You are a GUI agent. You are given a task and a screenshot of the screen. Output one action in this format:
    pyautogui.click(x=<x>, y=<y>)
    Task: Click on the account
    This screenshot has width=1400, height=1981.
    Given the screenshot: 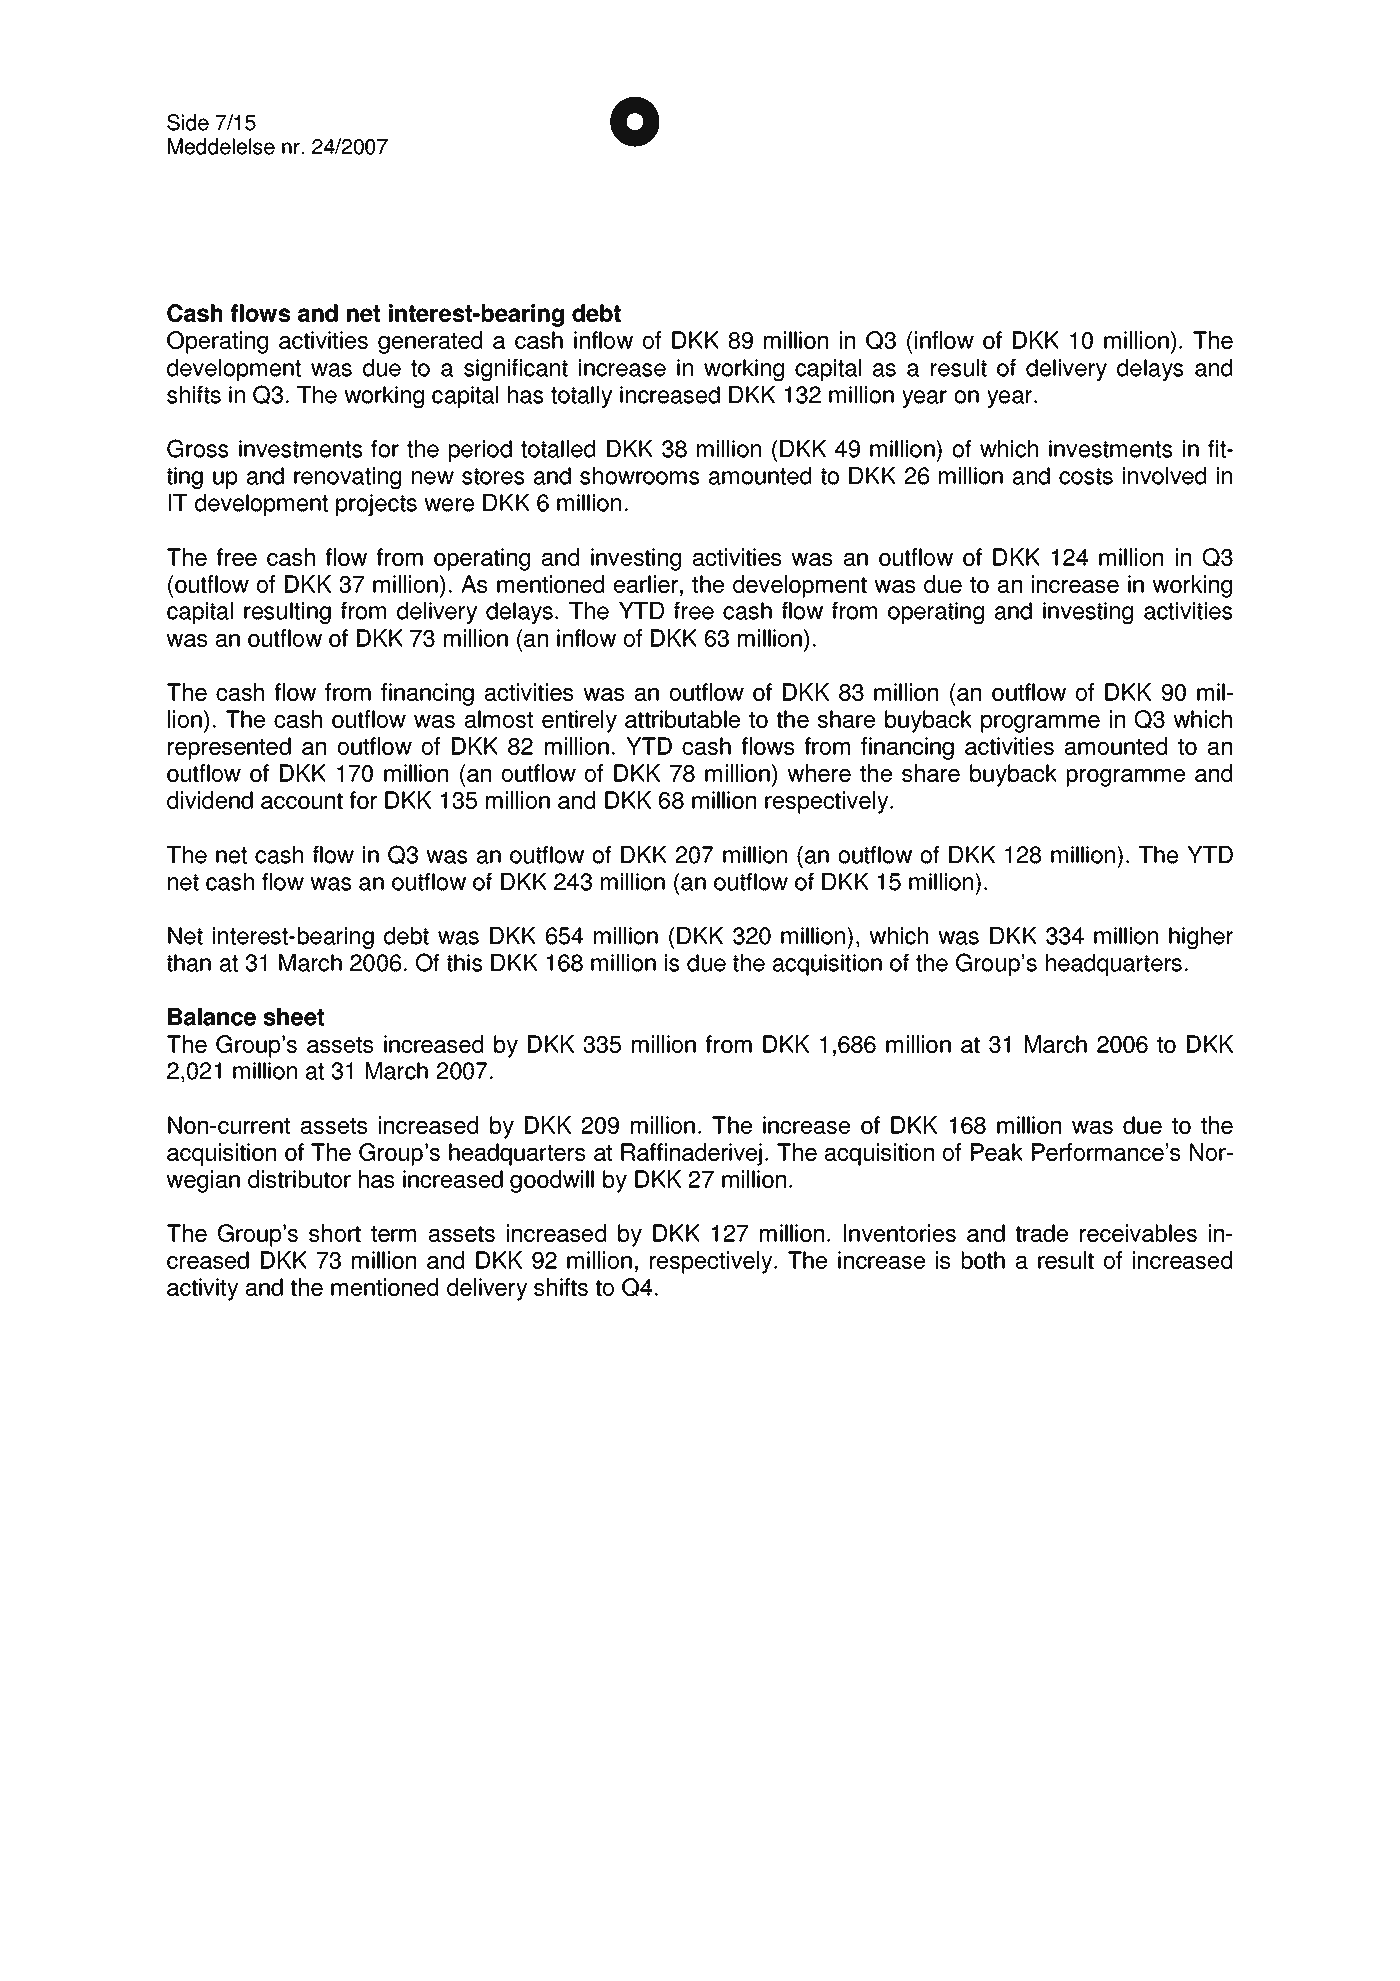 What is the action you would take?
    pyautogui.click(x=302, y=801)
